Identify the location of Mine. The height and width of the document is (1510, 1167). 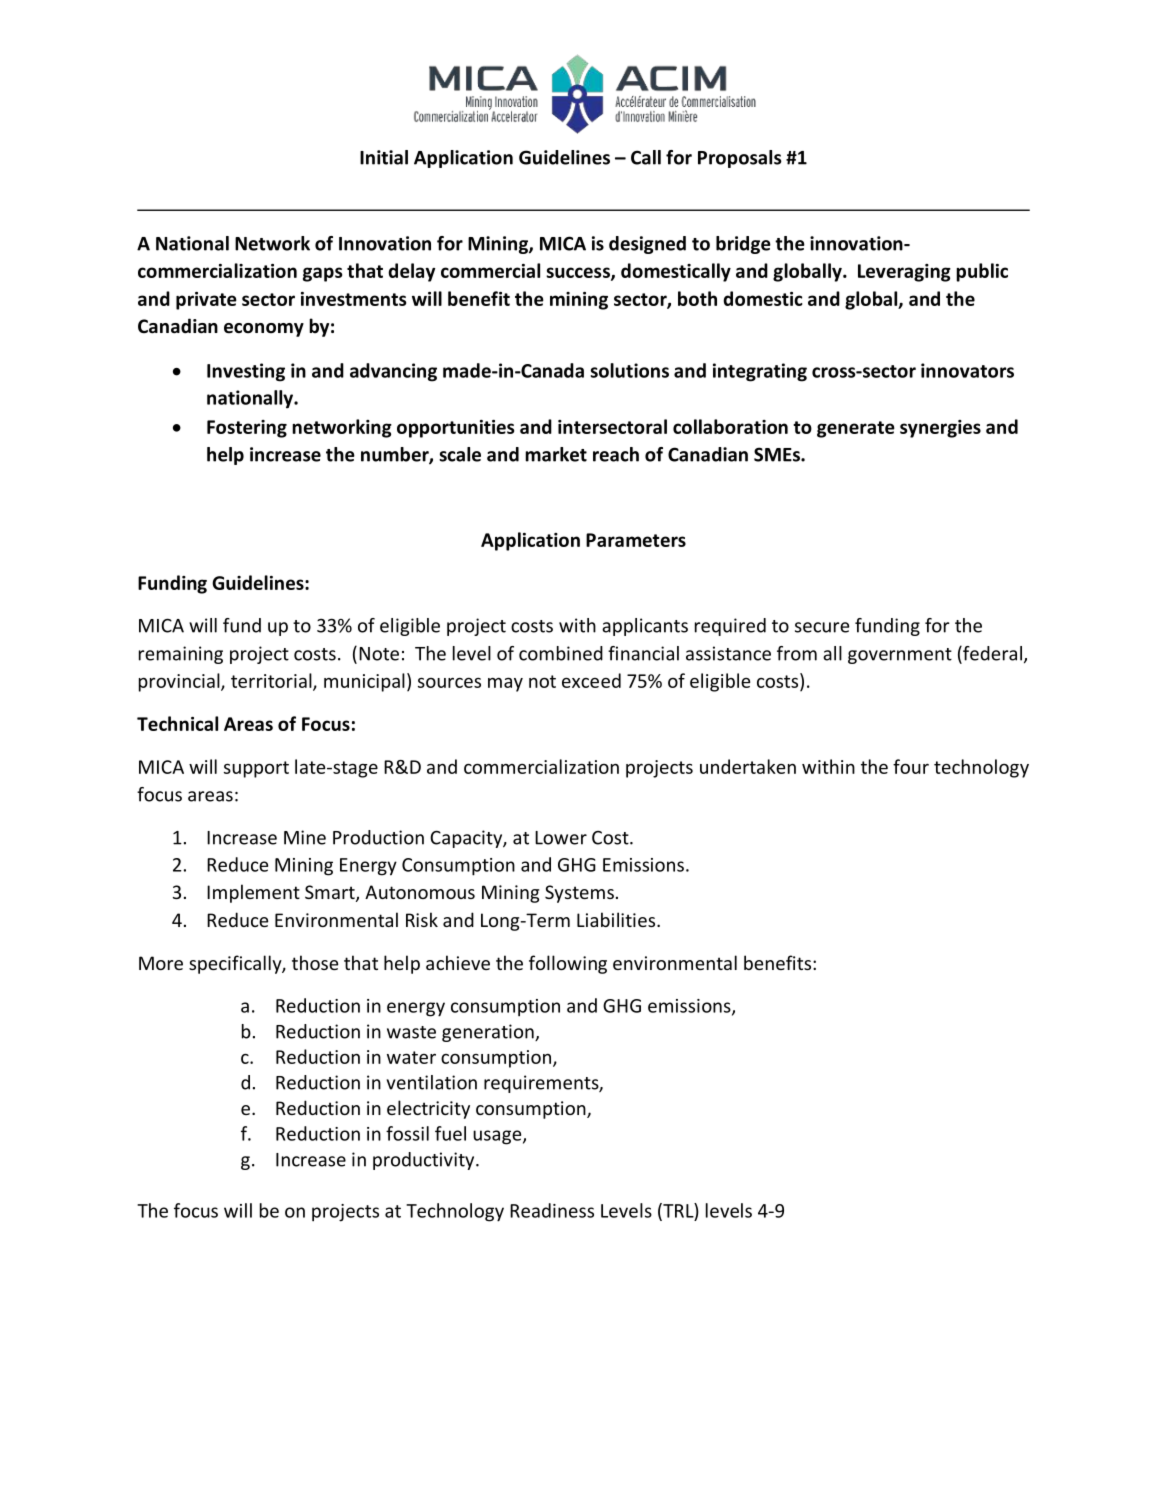
(305, 837).
